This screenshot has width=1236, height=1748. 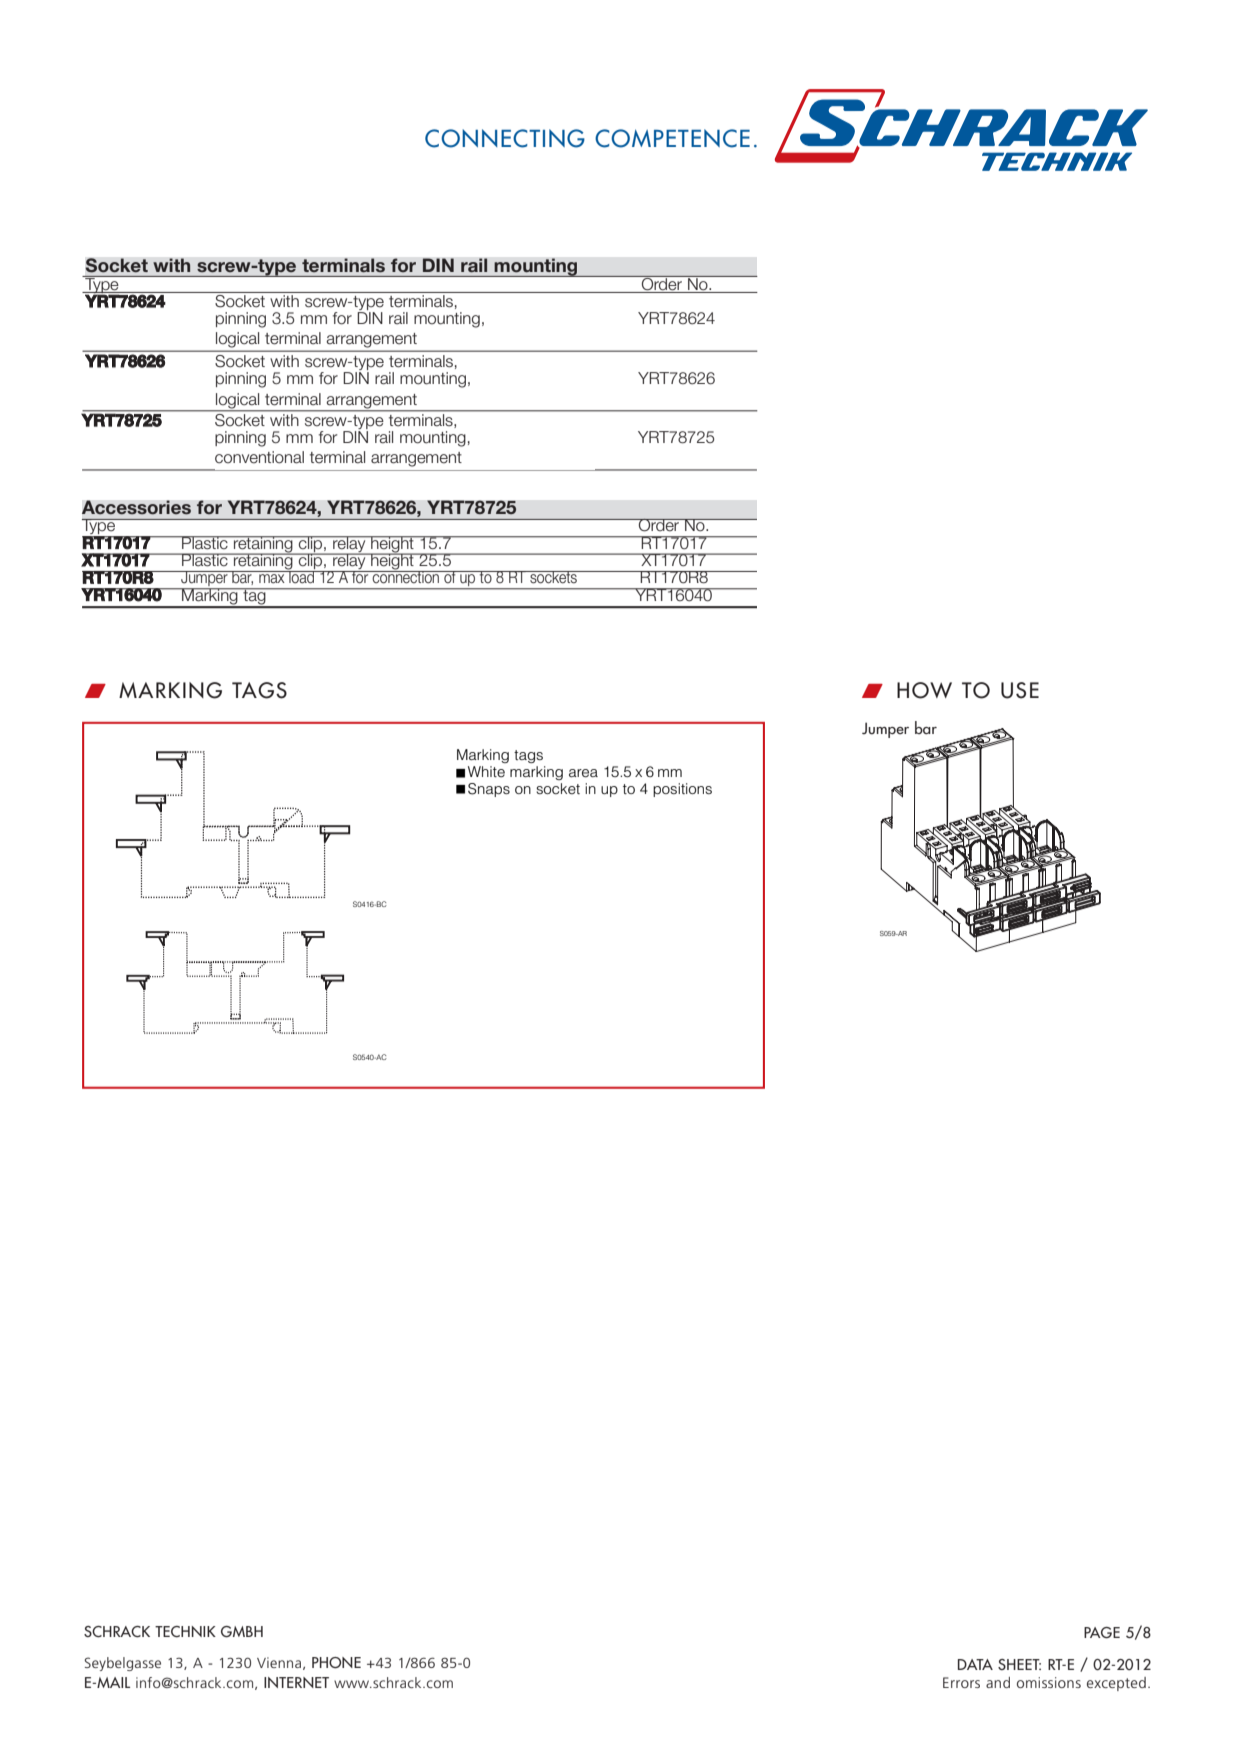 What do you see at coordinates (489, 790) in the screenshot?
I see `Snaps` at bounding box center [489, 790].
